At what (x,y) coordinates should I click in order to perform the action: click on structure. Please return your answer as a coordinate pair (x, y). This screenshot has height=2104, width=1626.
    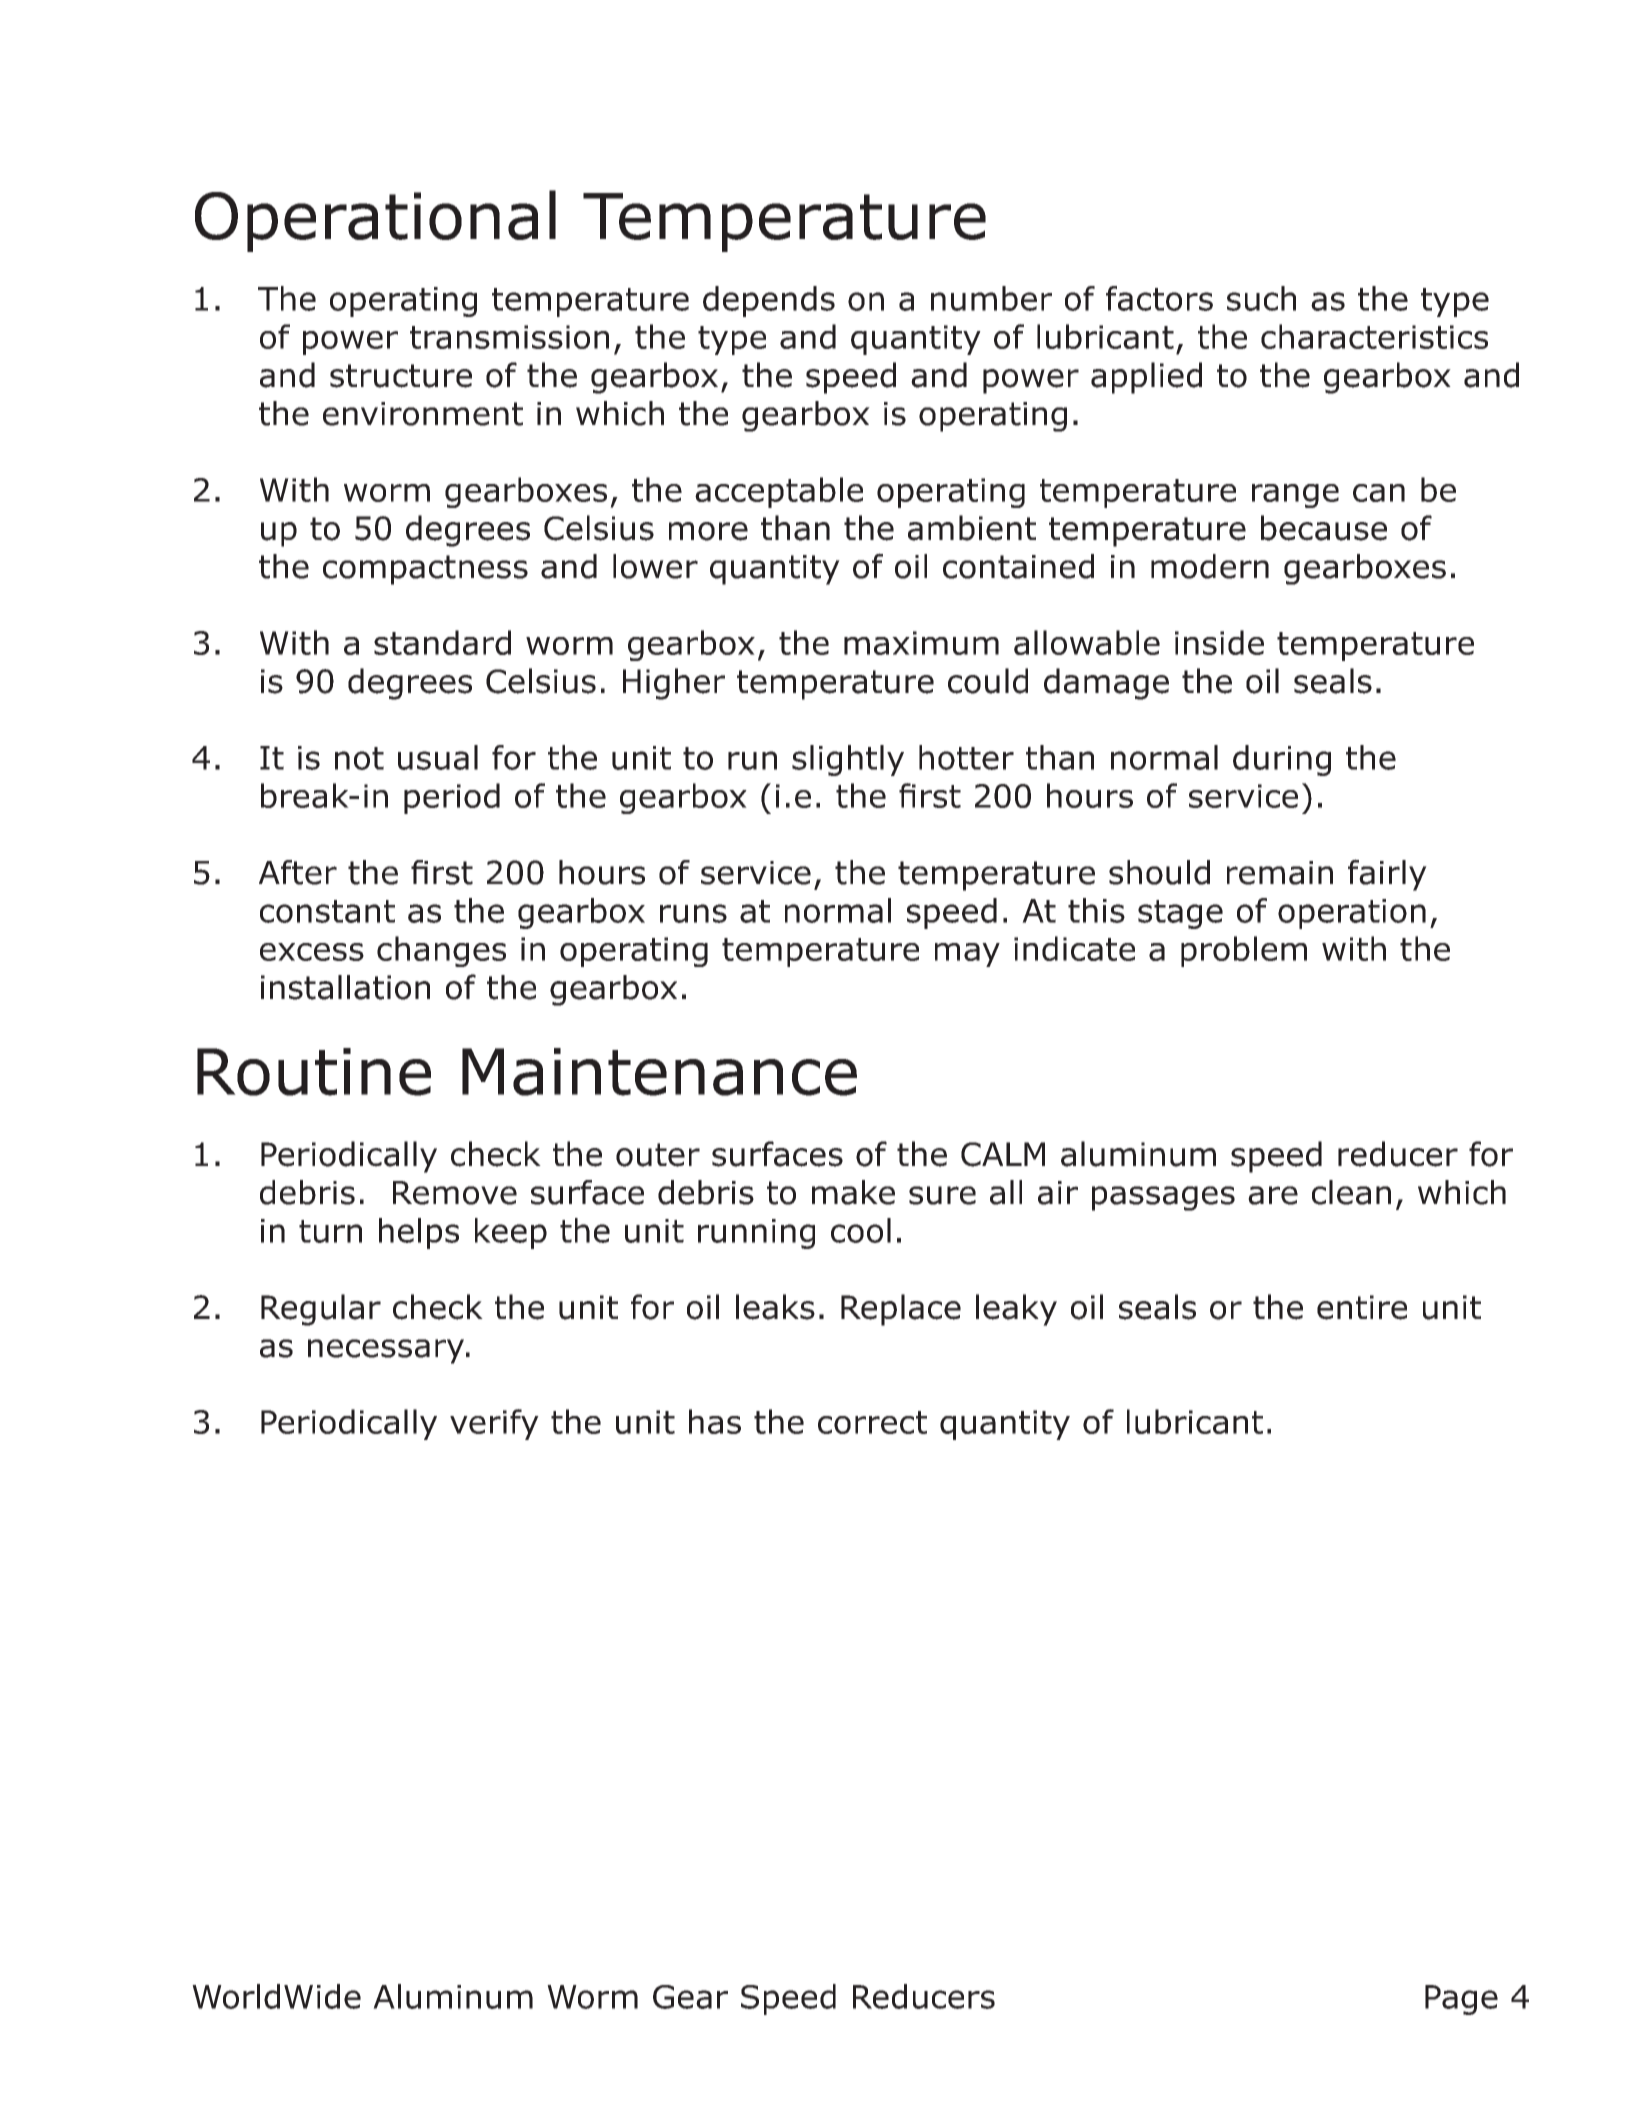
    Looking at the image, I should click on (401, 376).
